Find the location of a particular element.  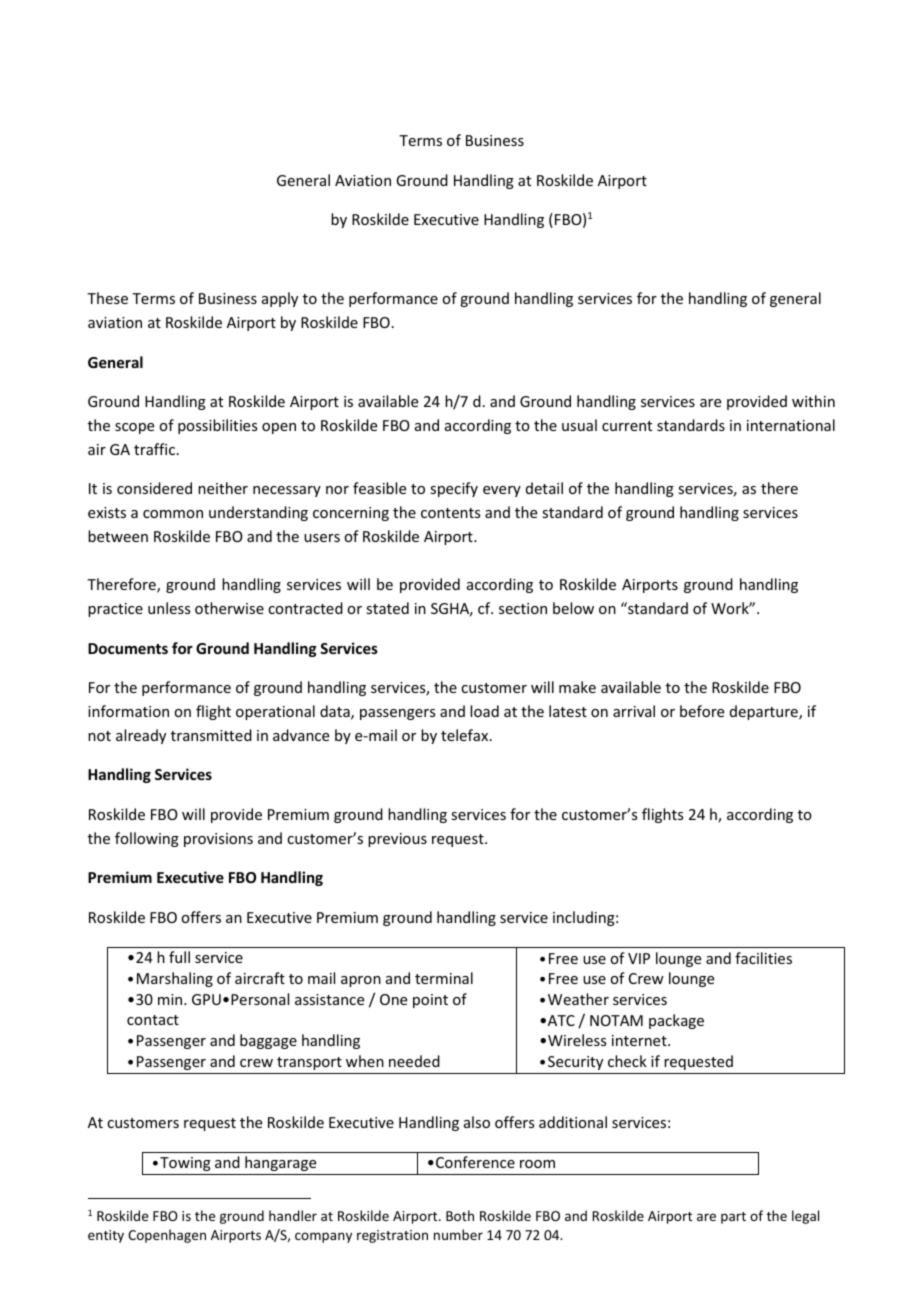

entity is located at coordinates (106, 1236).
